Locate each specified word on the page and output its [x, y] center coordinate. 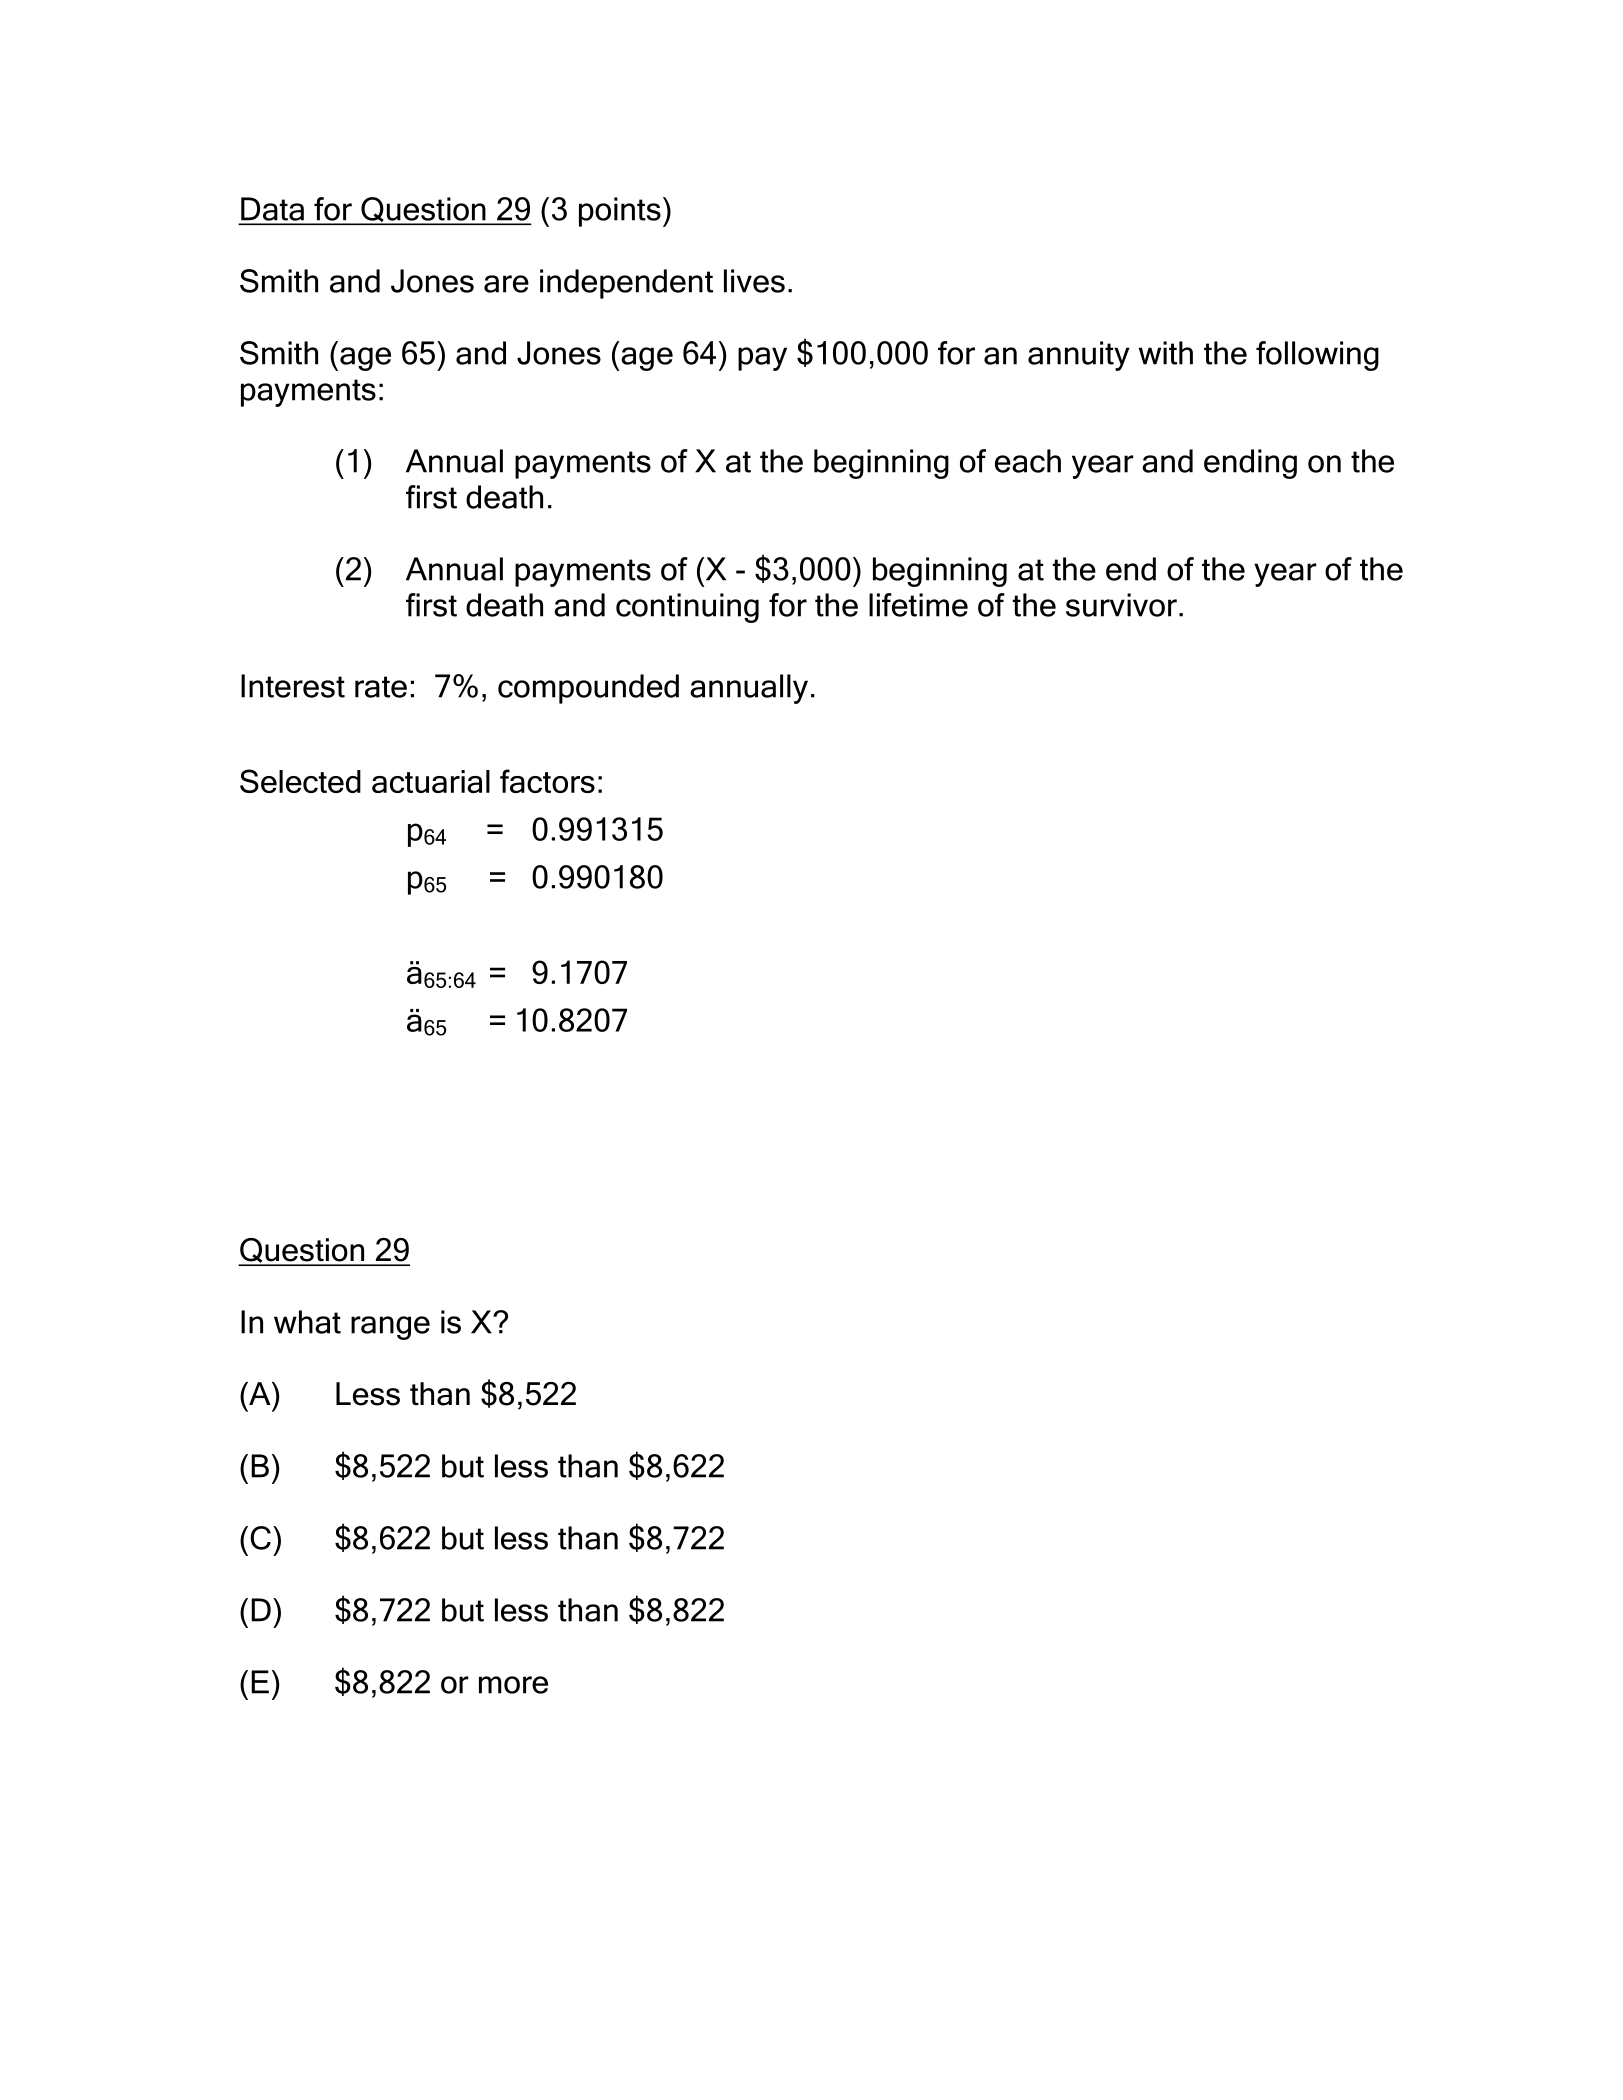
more [513, 1685]
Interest [293, 686]
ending [1250, 464]
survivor [1121, 605]
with [1166, 353]
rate [381, 687]
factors [547, 781]
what [307, 1322]
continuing [687, 608]
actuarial [431, 781]
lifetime [918, 605]
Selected [300, 781]
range [390, 1328]
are [506, 284]
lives [754, 281]
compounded [588, 689]
